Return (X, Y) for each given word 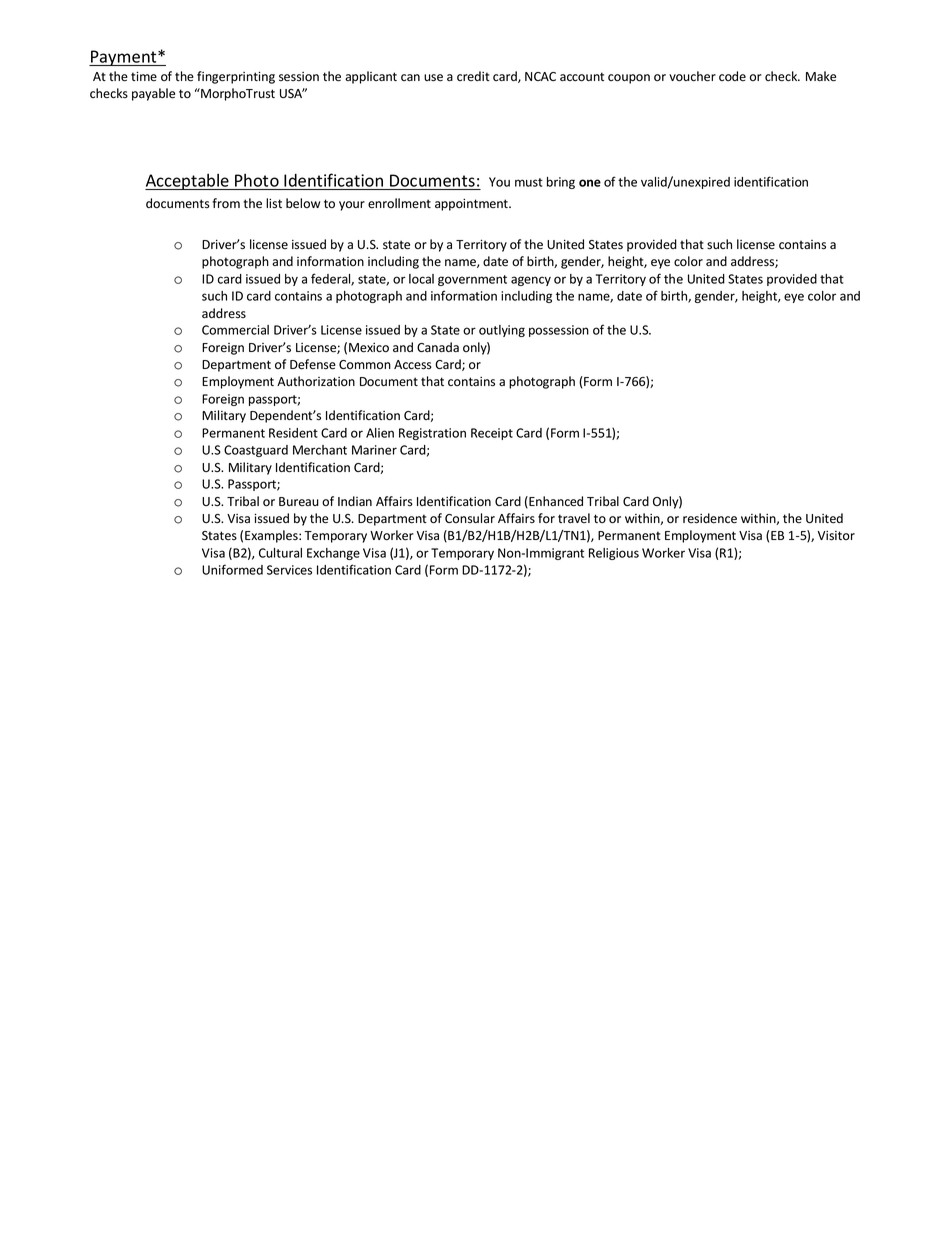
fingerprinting (236, 77)
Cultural (280, 553)
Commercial (235, 330)
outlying (502, 331)
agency (531, 281)
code (732, 76)
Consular (470, 518)
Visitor (836, 536)
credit (473, 76)
